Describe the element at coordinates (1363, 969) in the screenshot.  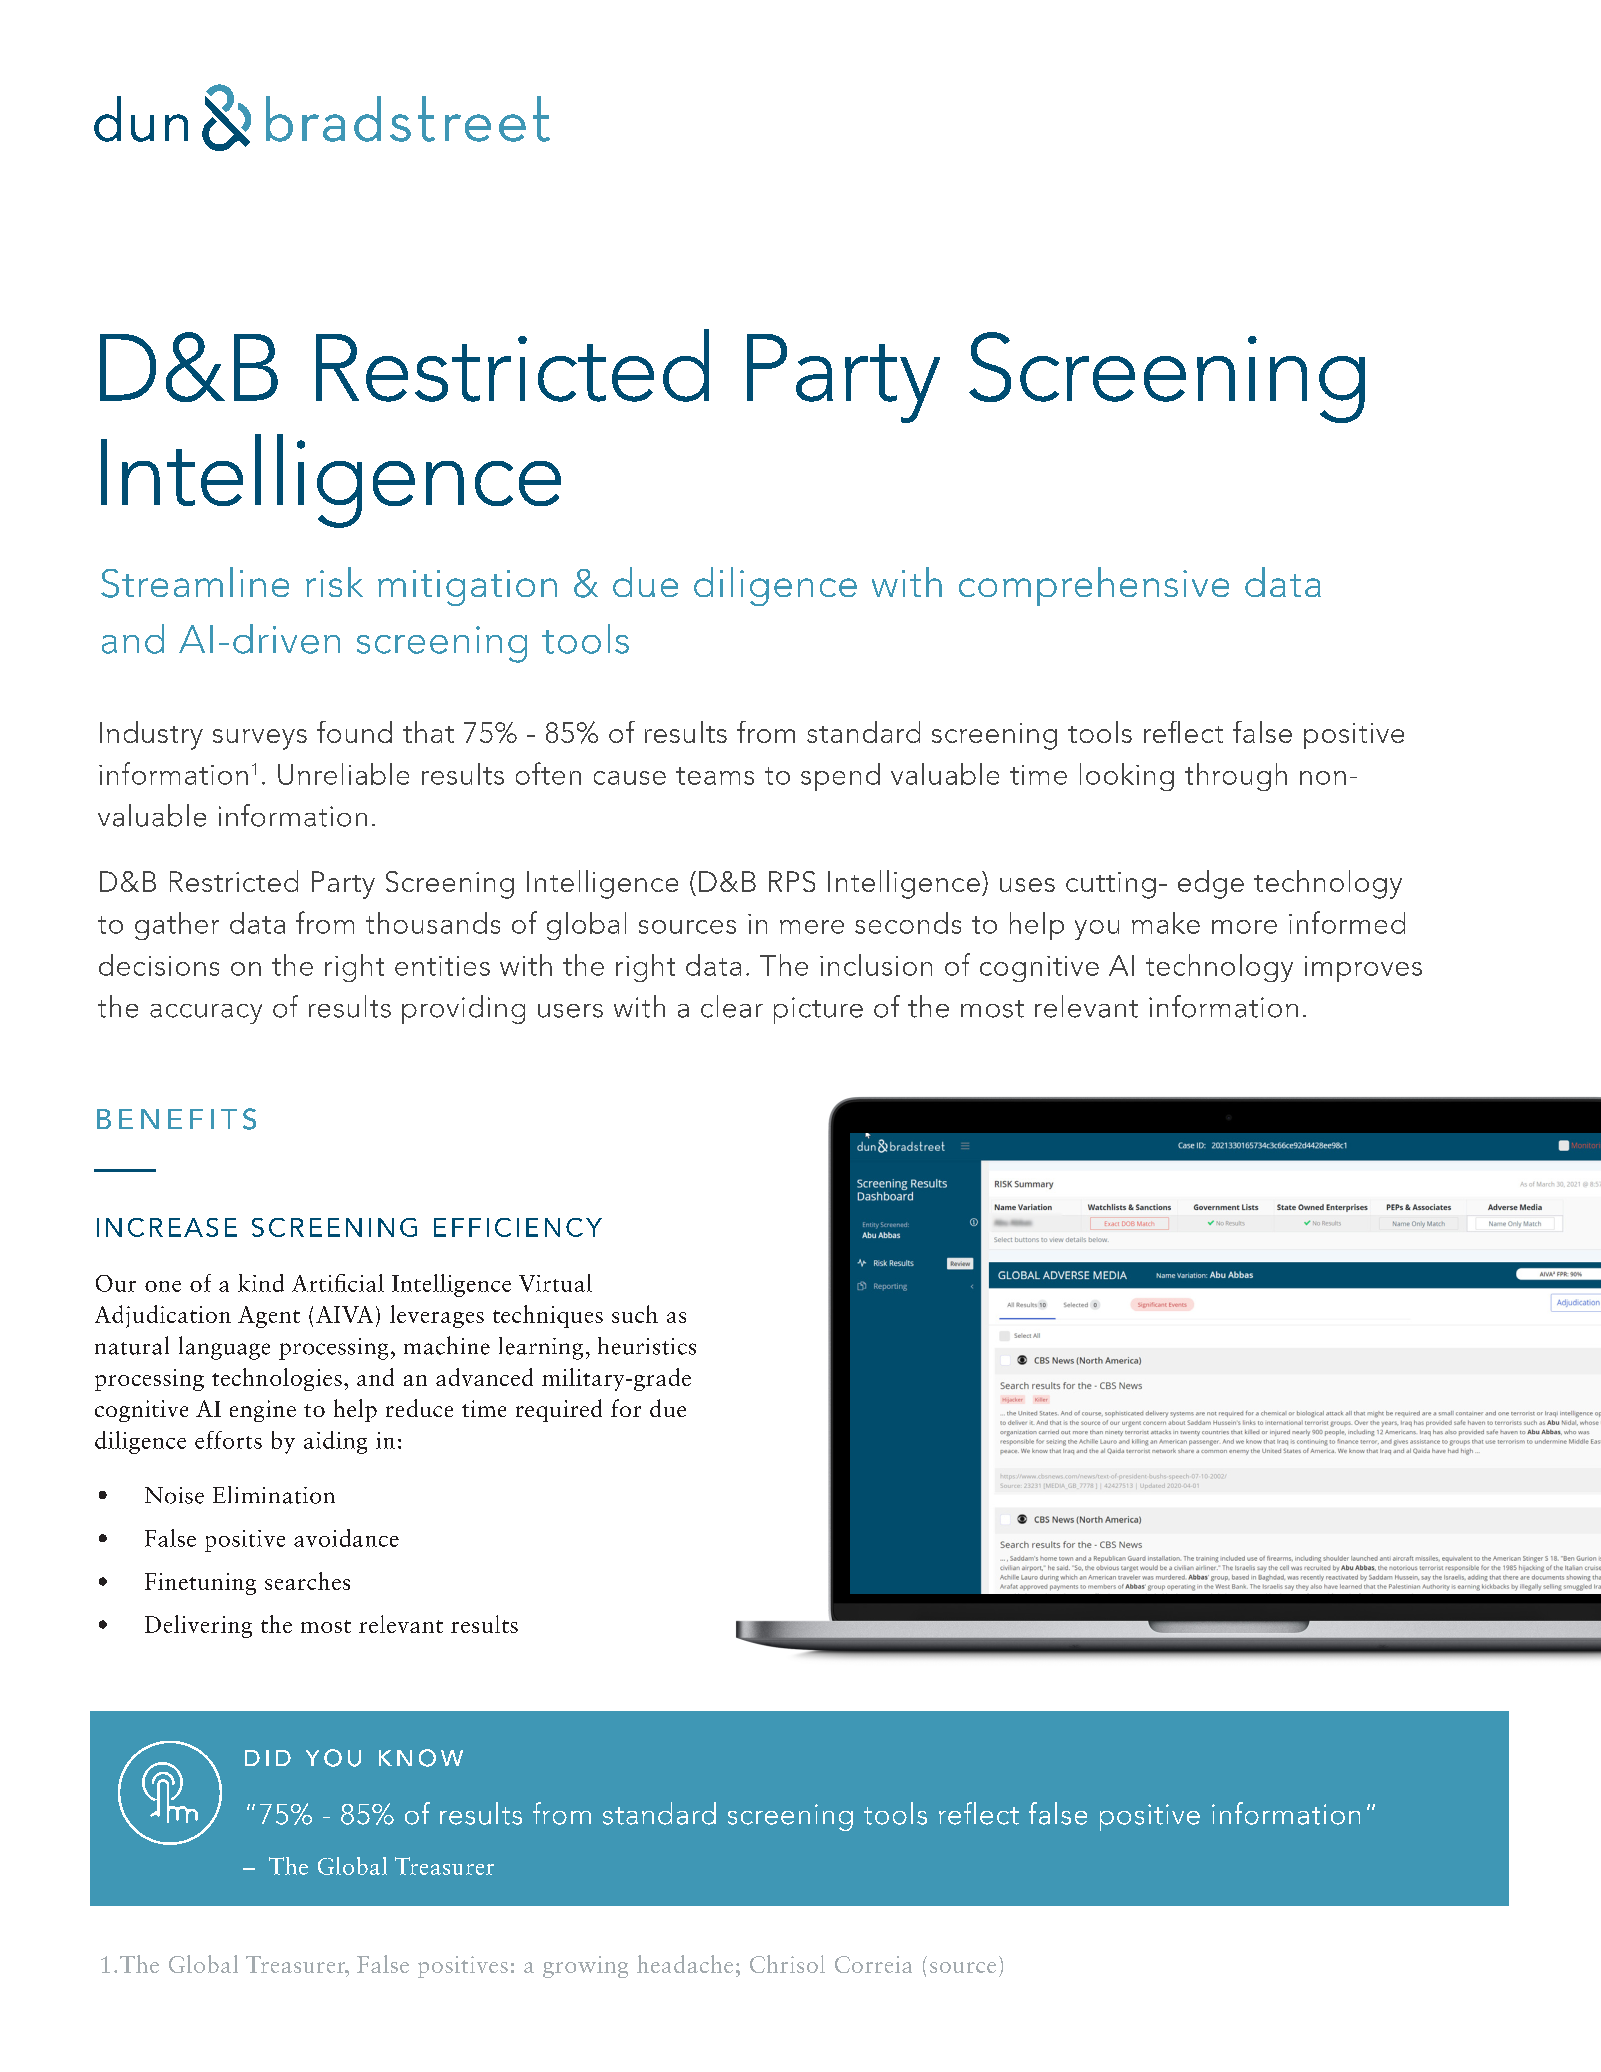
I see `improves` at that location.
